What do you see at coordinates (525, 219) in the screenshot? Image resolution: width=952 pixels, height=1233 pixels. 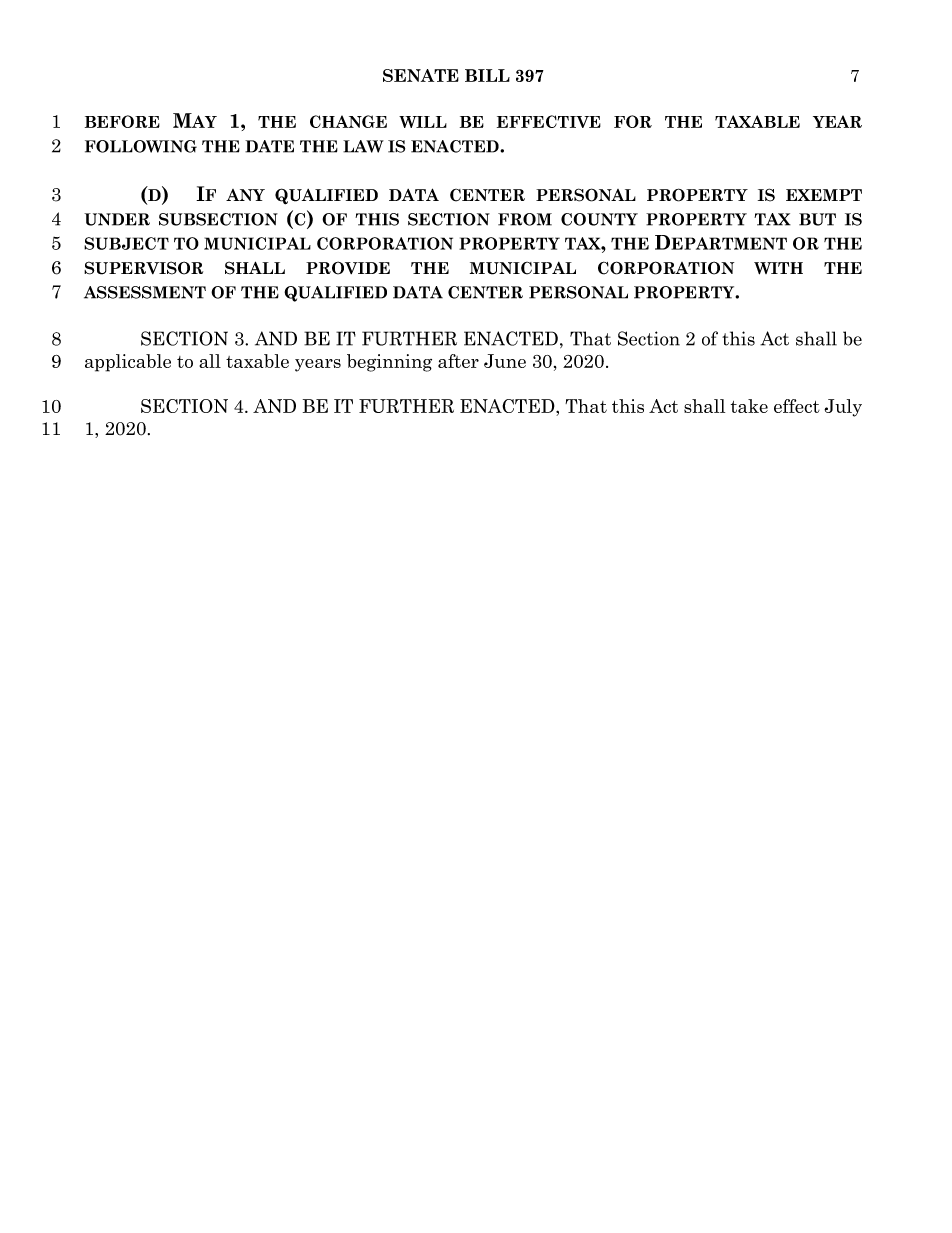 I see `FROM` at bounding box center [525, 219].
